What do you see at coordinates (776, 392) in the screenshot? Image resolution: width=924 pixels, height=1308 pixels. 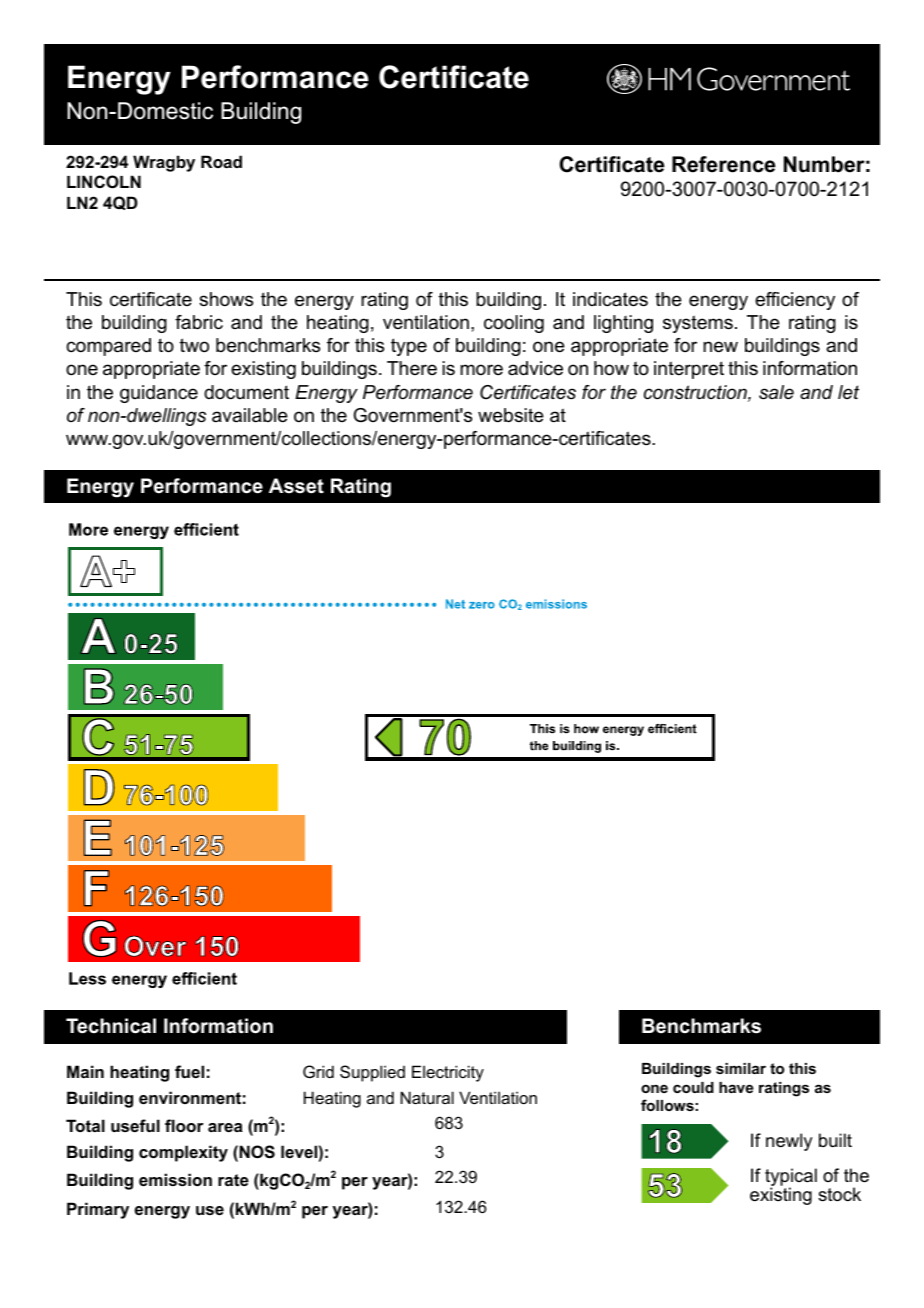 I see `sale` at bounding box center [776, 392].
